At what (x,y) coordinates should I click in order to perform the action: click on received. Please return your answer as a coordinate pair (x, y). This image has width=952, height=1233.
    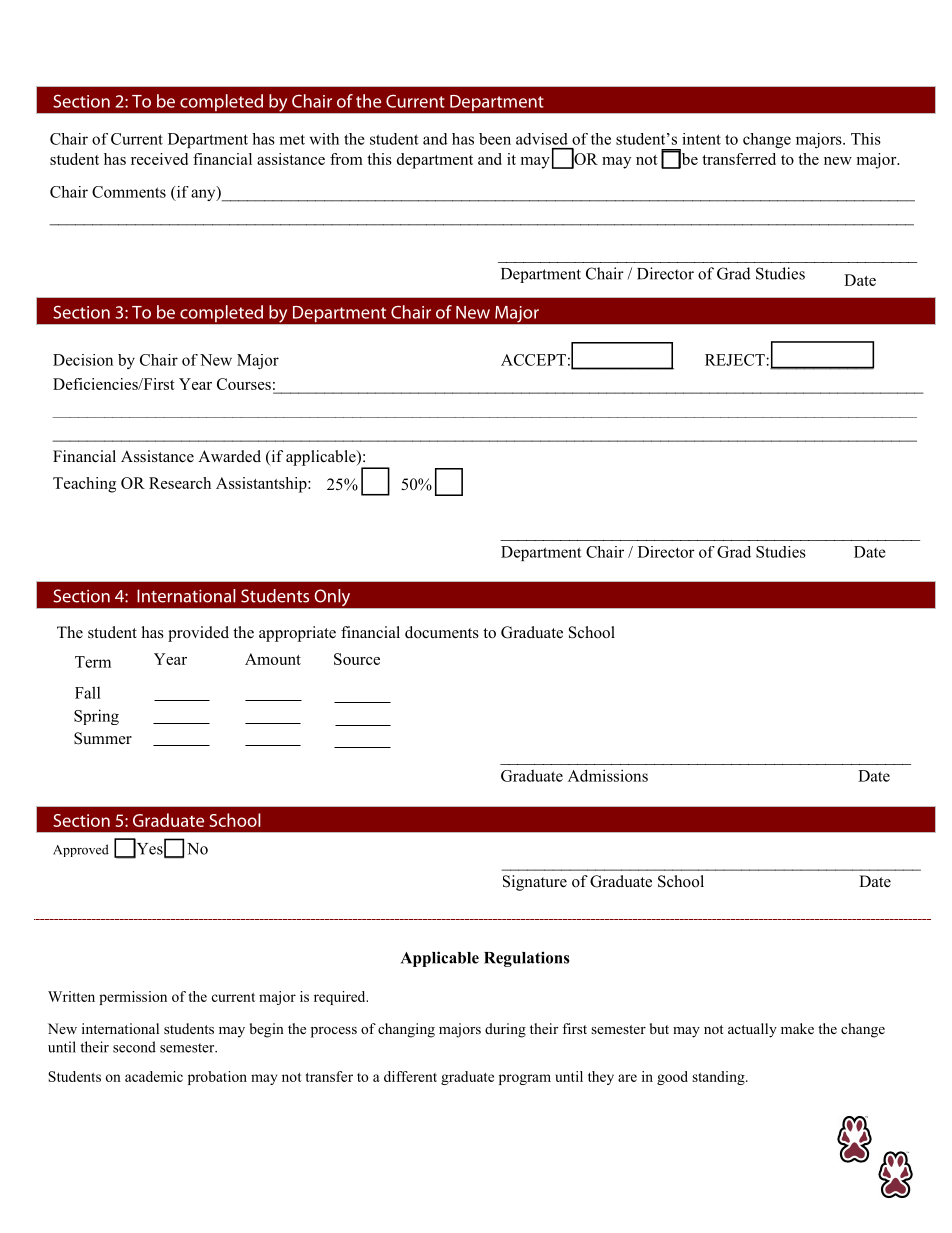
    Looking at the image, I should click on (159, 159).
